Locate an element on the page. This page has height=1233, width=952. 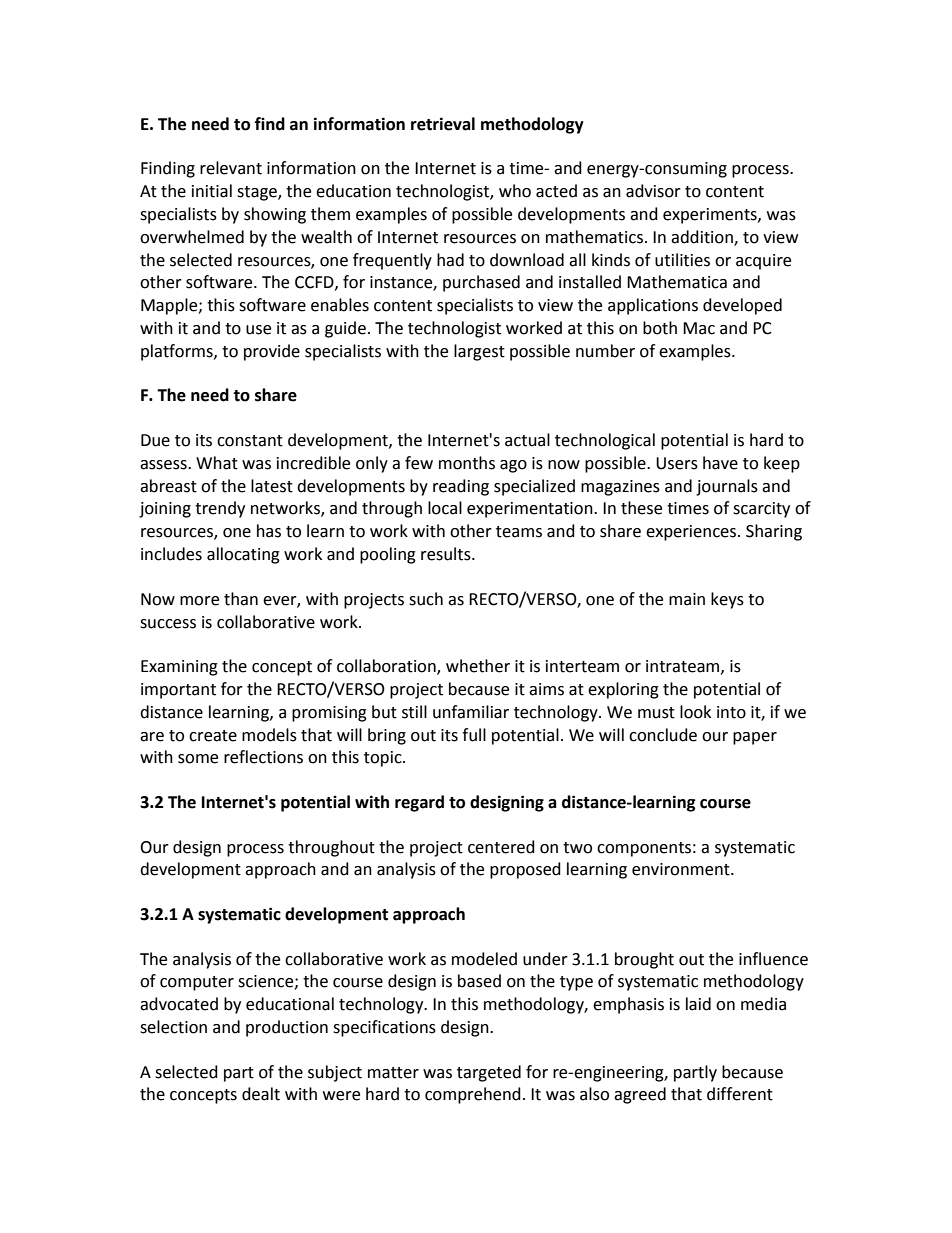
targeted is located at coordinates (489, 1073).
